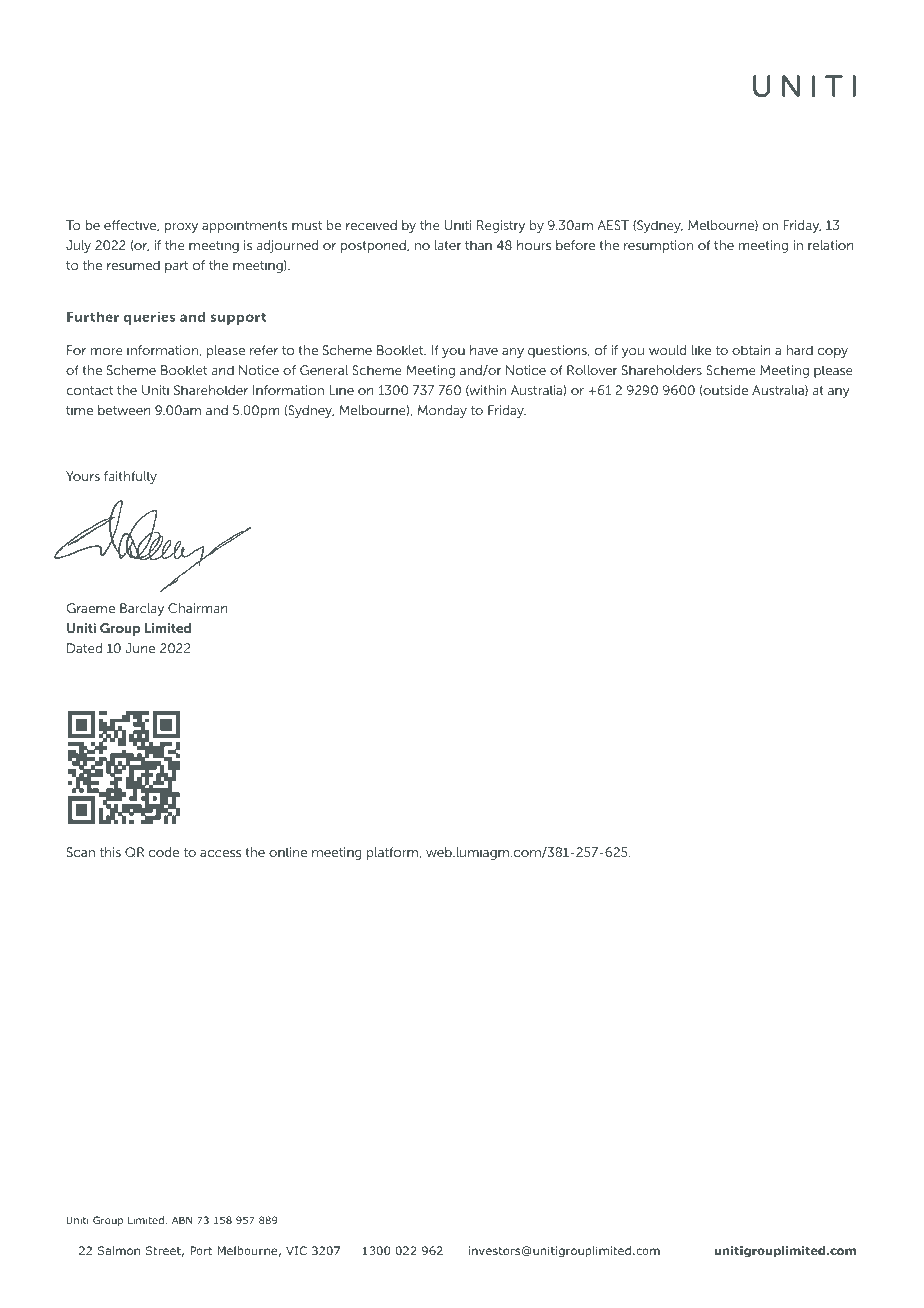  Describe the element at coordinates (164, 852) in the screenshot. I see `code` at that location.
